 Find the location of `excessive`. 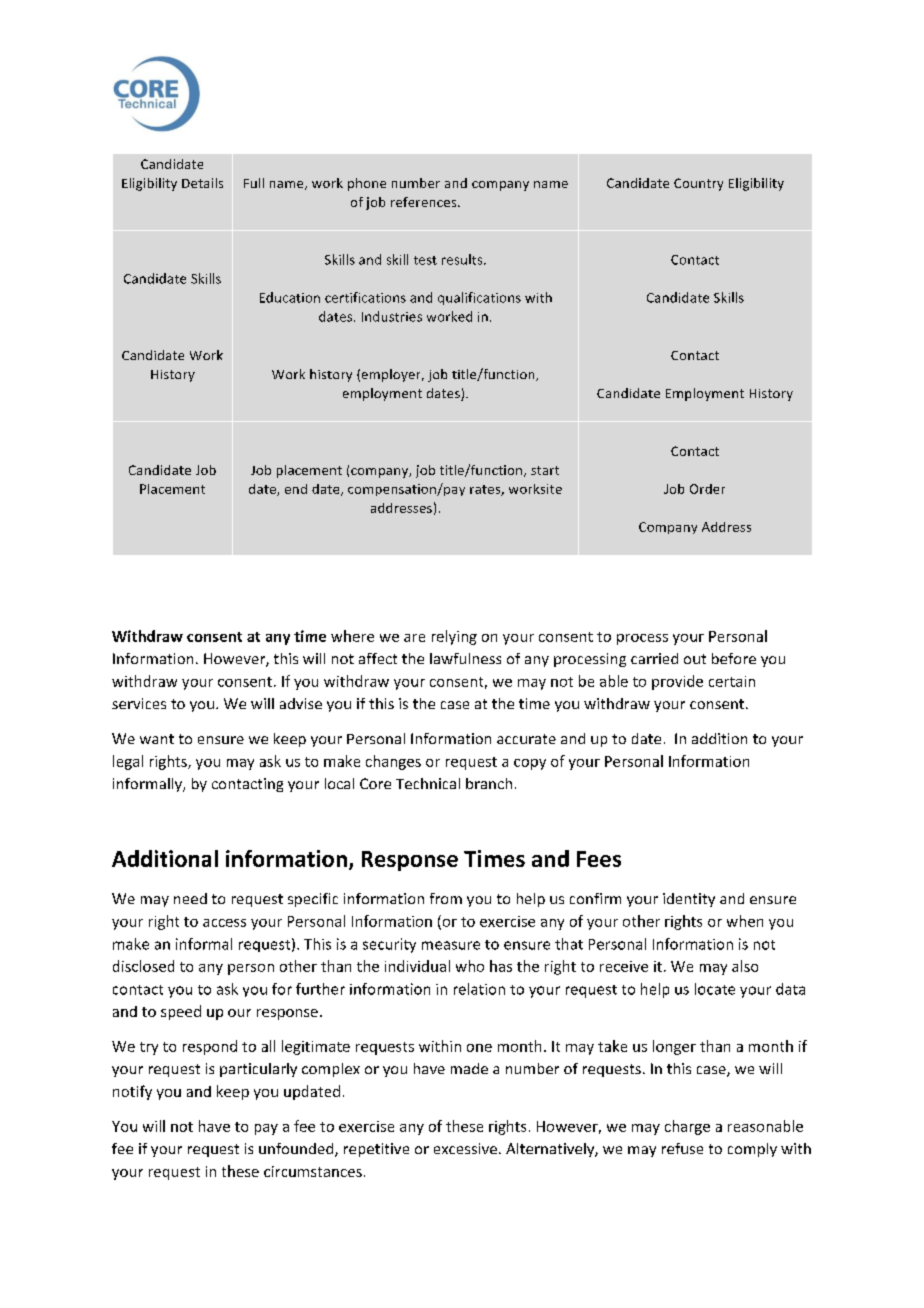

excessive is located at coordinates (465, 1148).
